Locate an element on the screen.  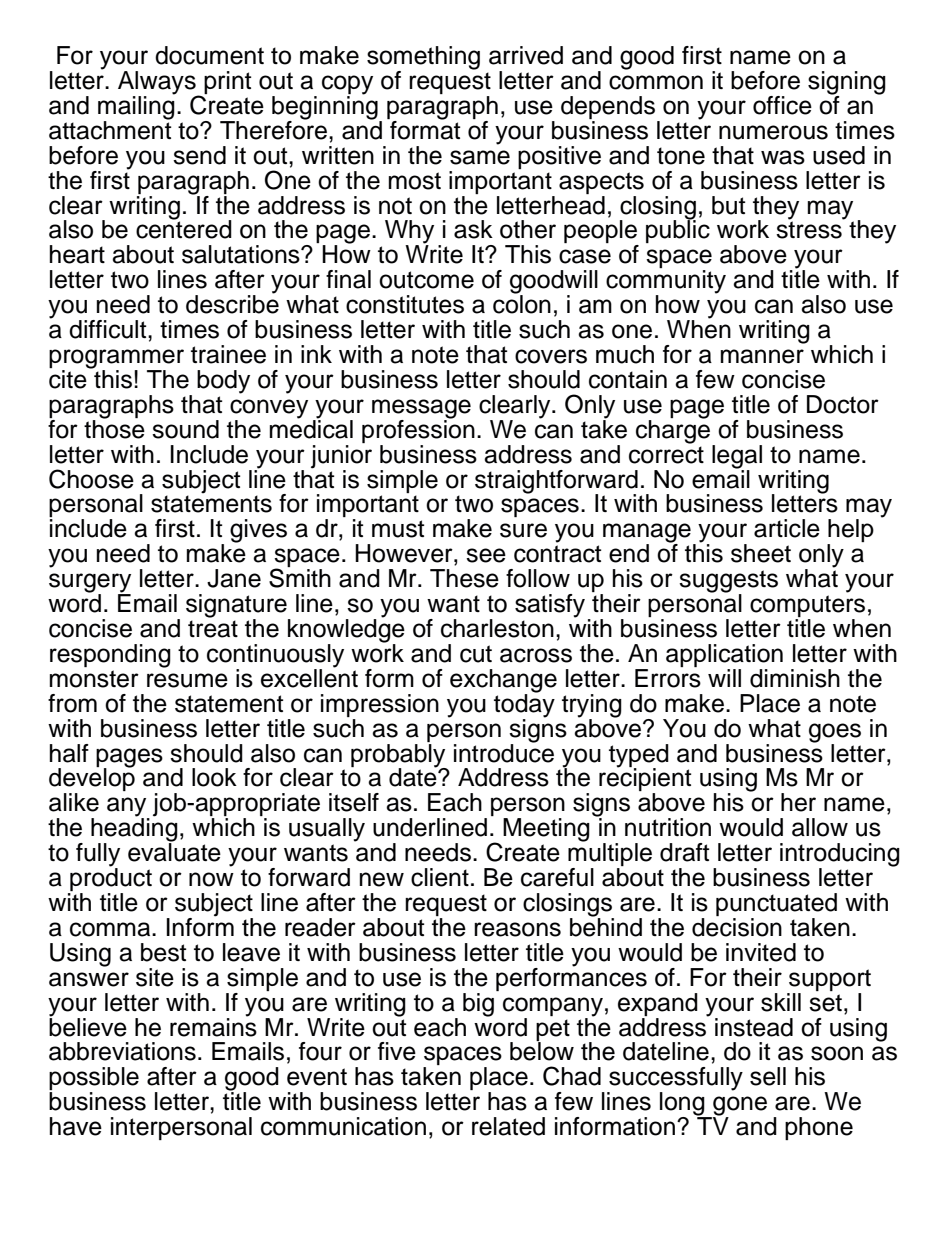
something is located at coordinates (423, 59).
